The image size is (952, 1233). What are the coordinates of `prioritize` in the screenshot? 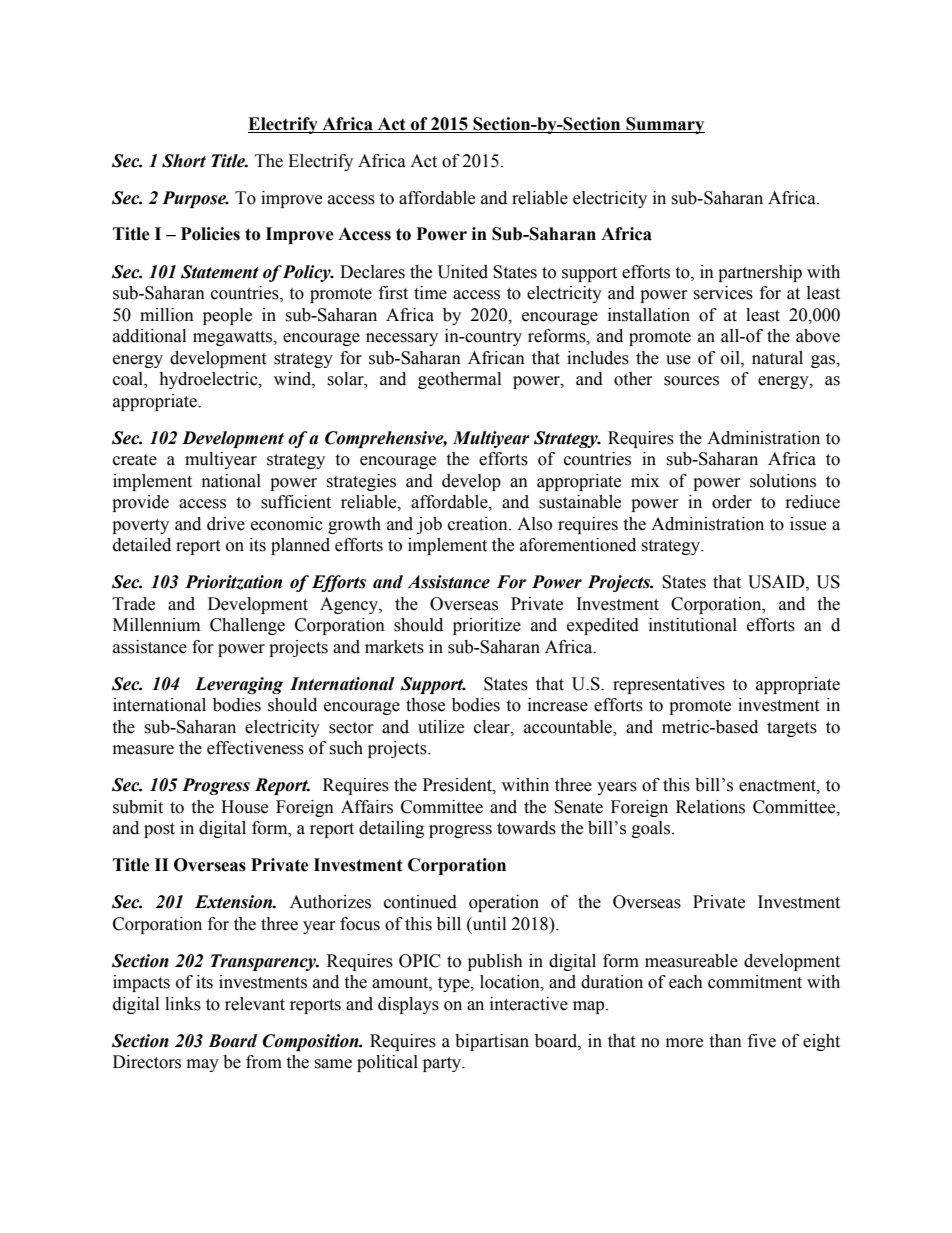 It's located at (487, 626).
